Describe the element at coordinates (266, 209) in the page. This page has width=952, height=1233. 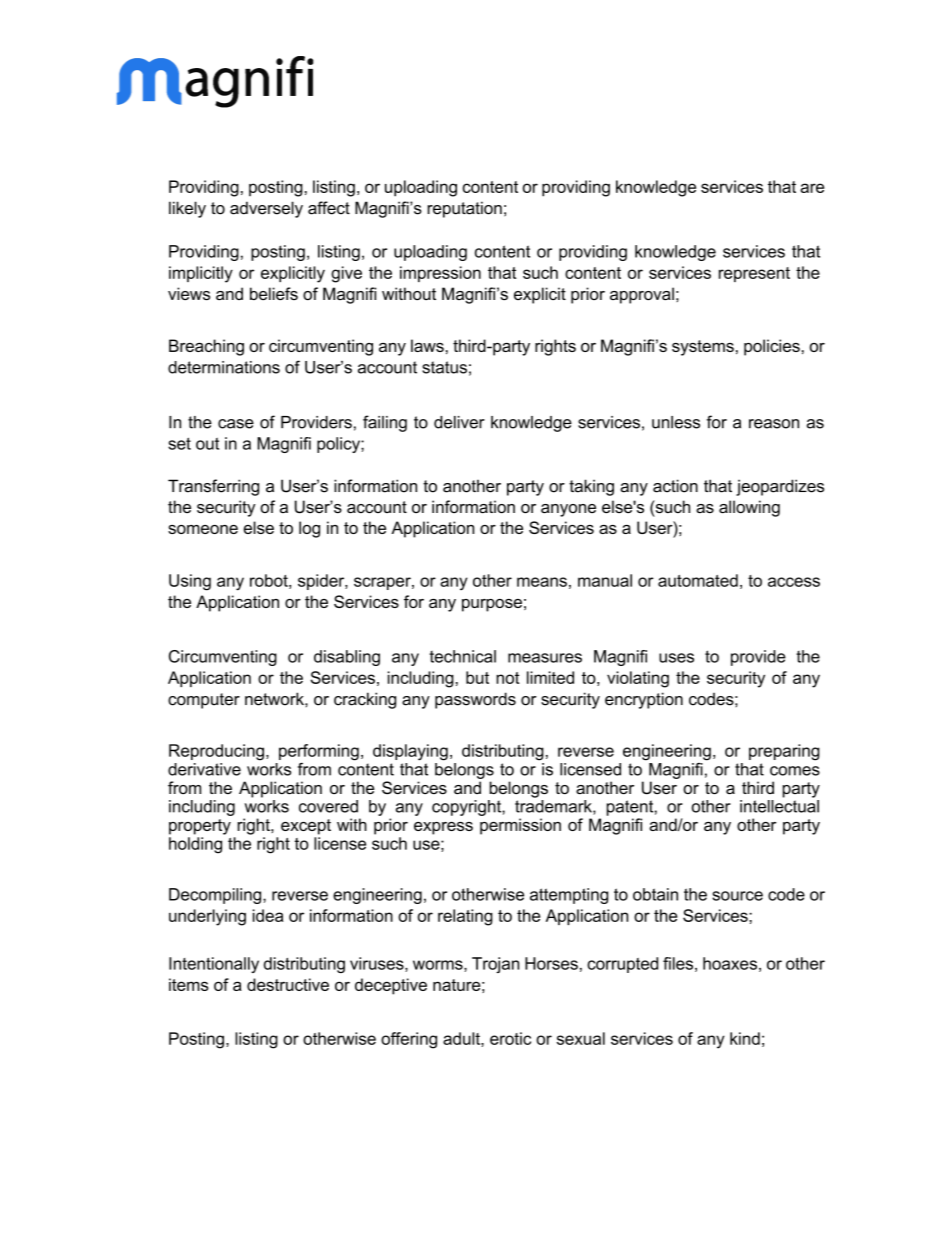
I see `adversely` at that location.
